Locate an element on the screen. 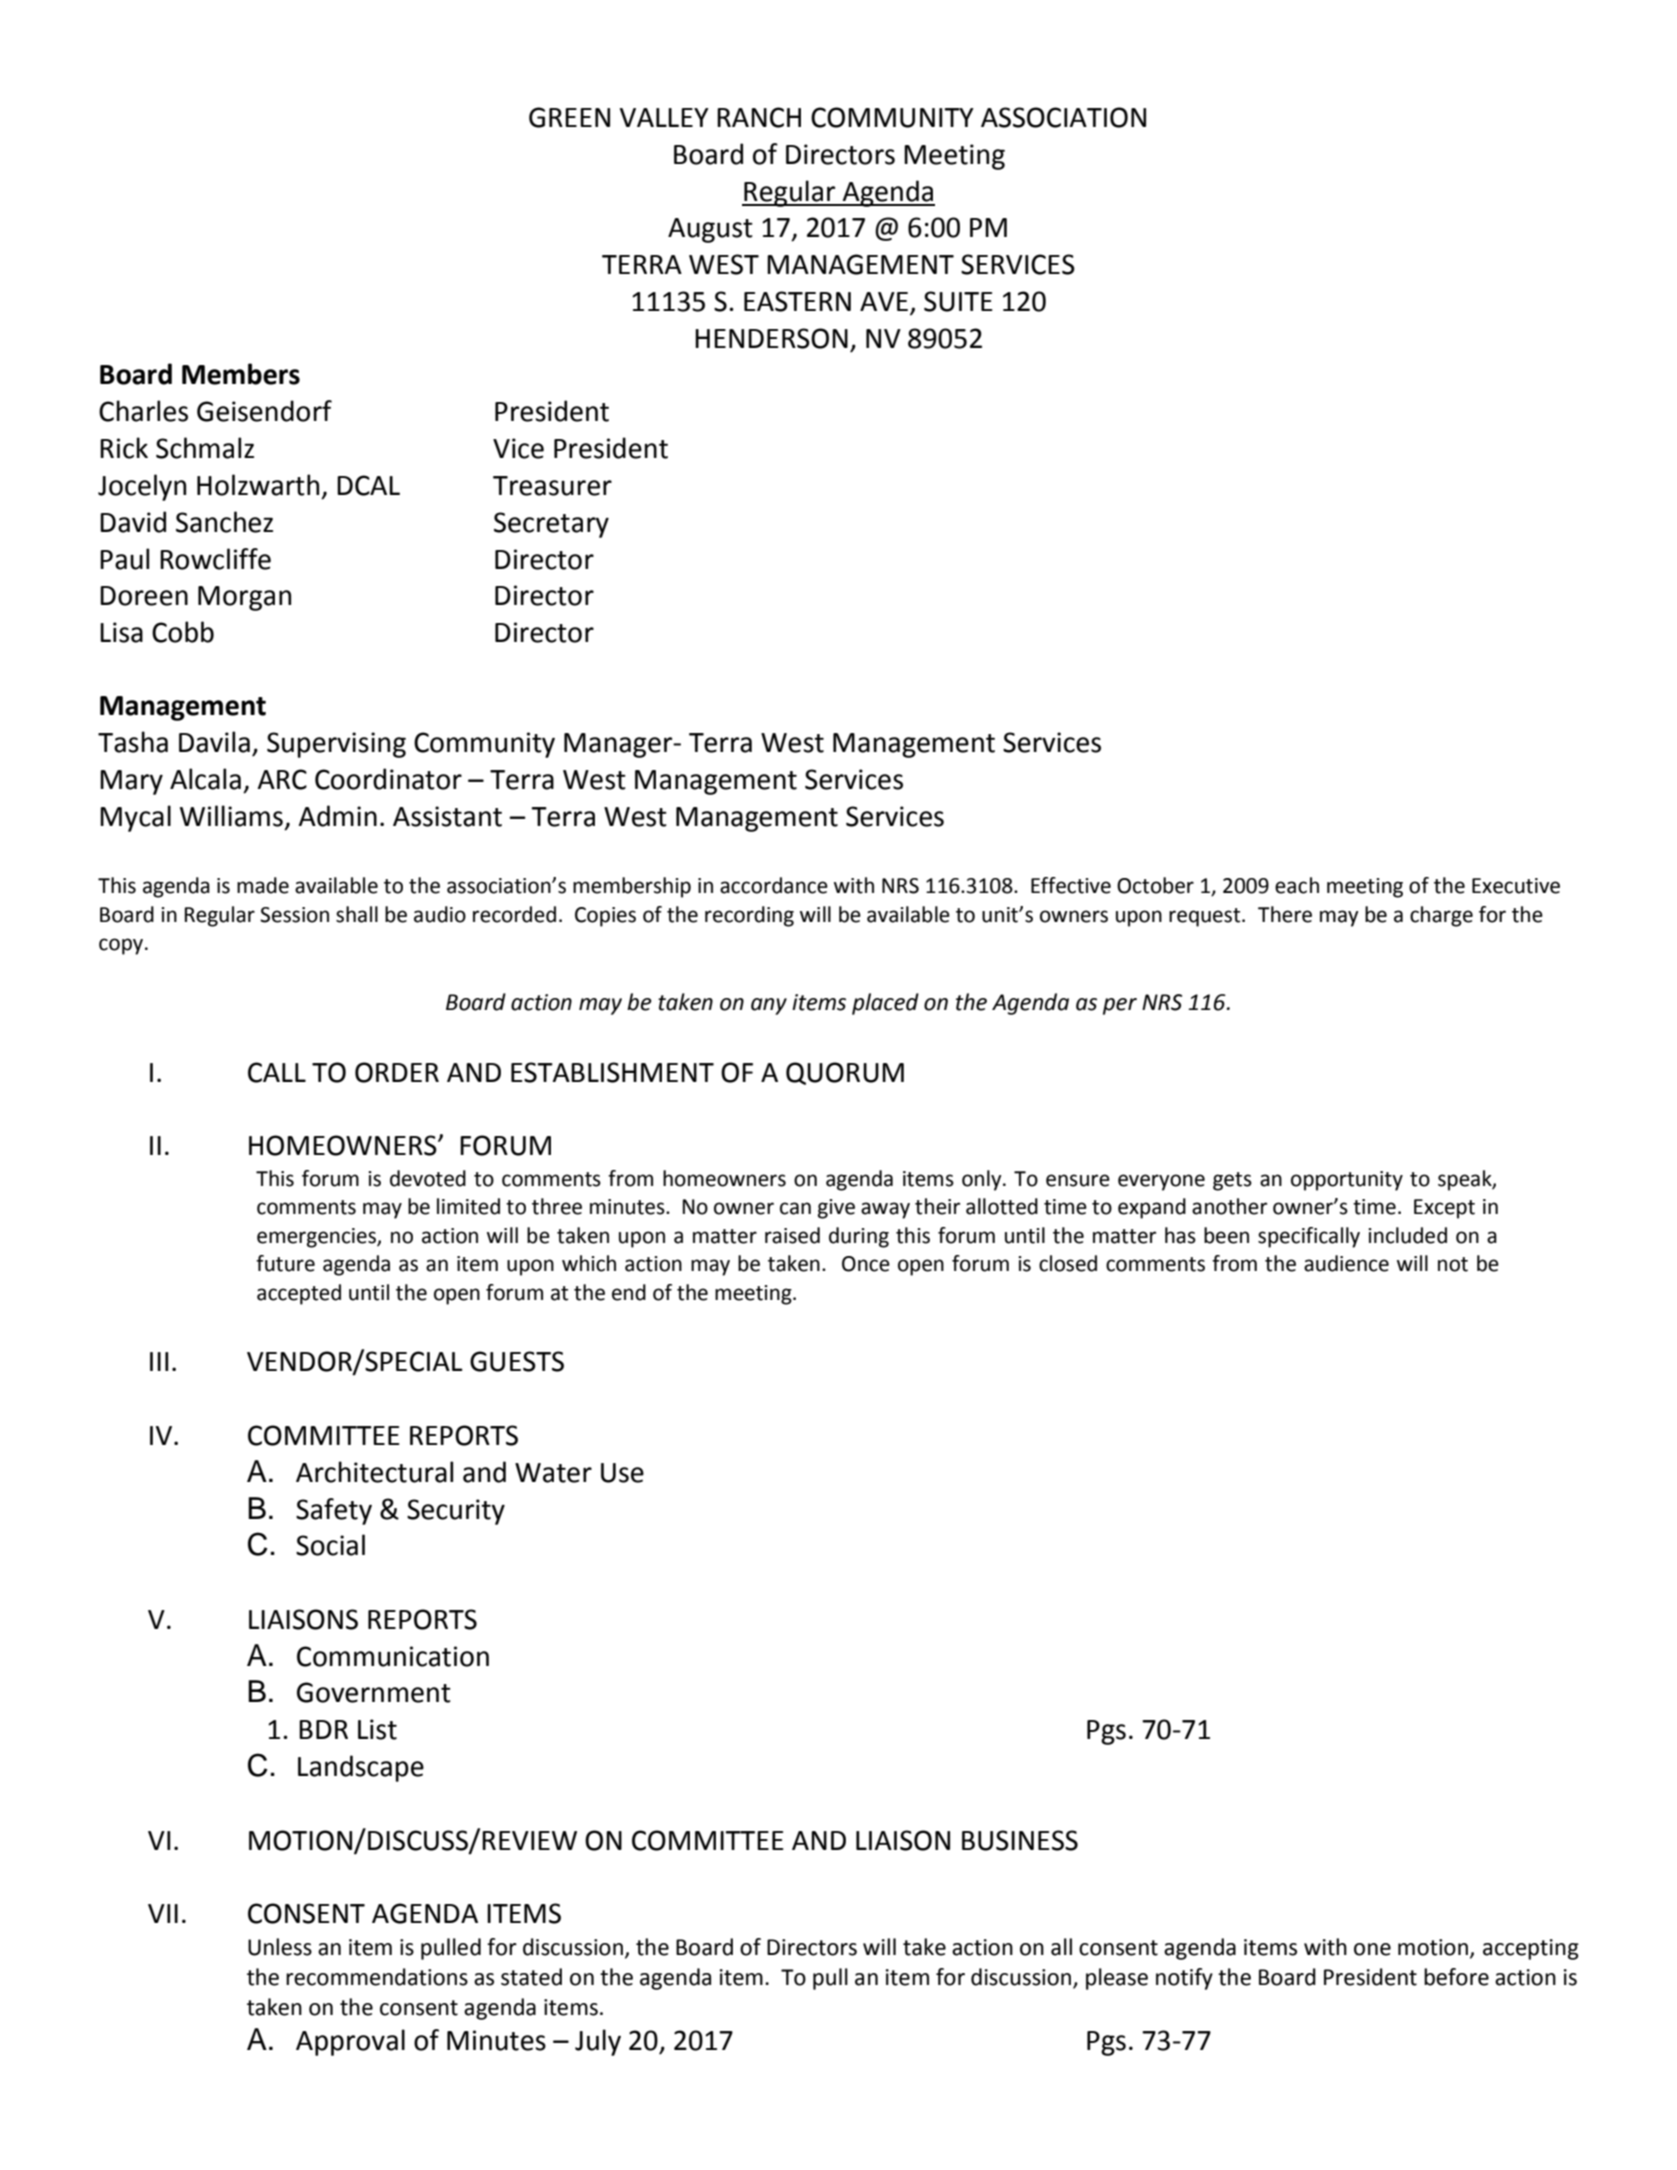 The height and width of the screenshot is (2170, 1677). Supervising is located at coordinates (336, 745).
